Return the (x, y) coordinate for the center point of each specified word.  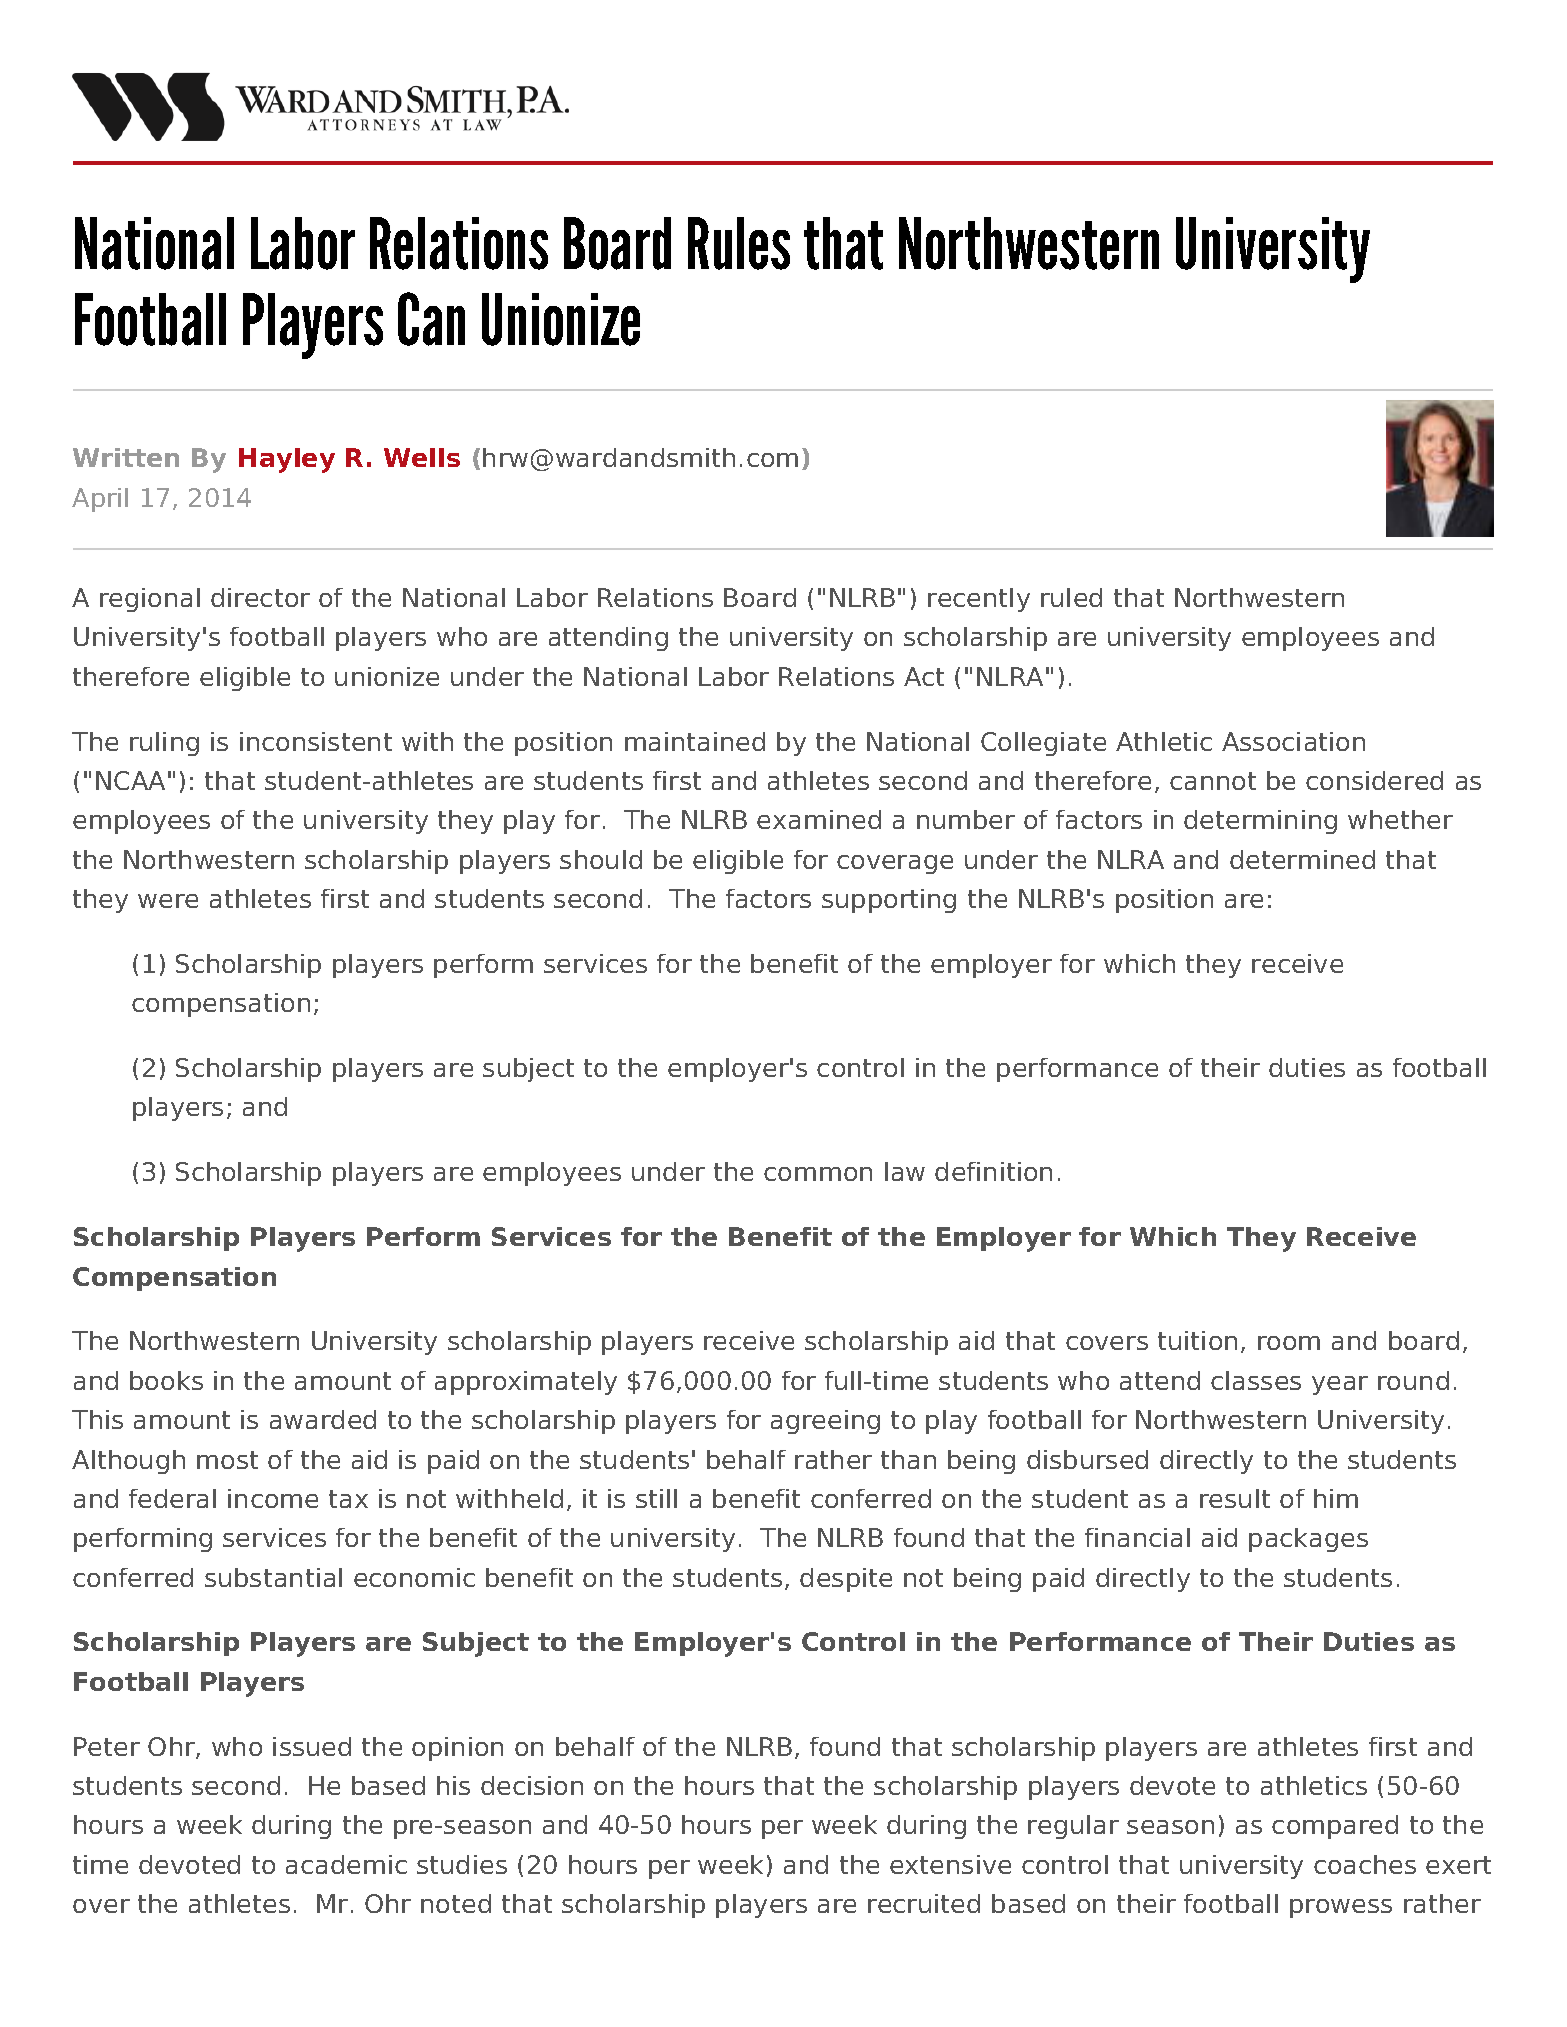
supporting (889, 901)
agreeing (825, 1422)
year (1340, 1385)
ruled (1071, 597)
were (168, 901)
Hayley (287, 460)
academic (346, 1864)
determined (1302, 859)
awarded (323, 1419)
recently (979, 600)
